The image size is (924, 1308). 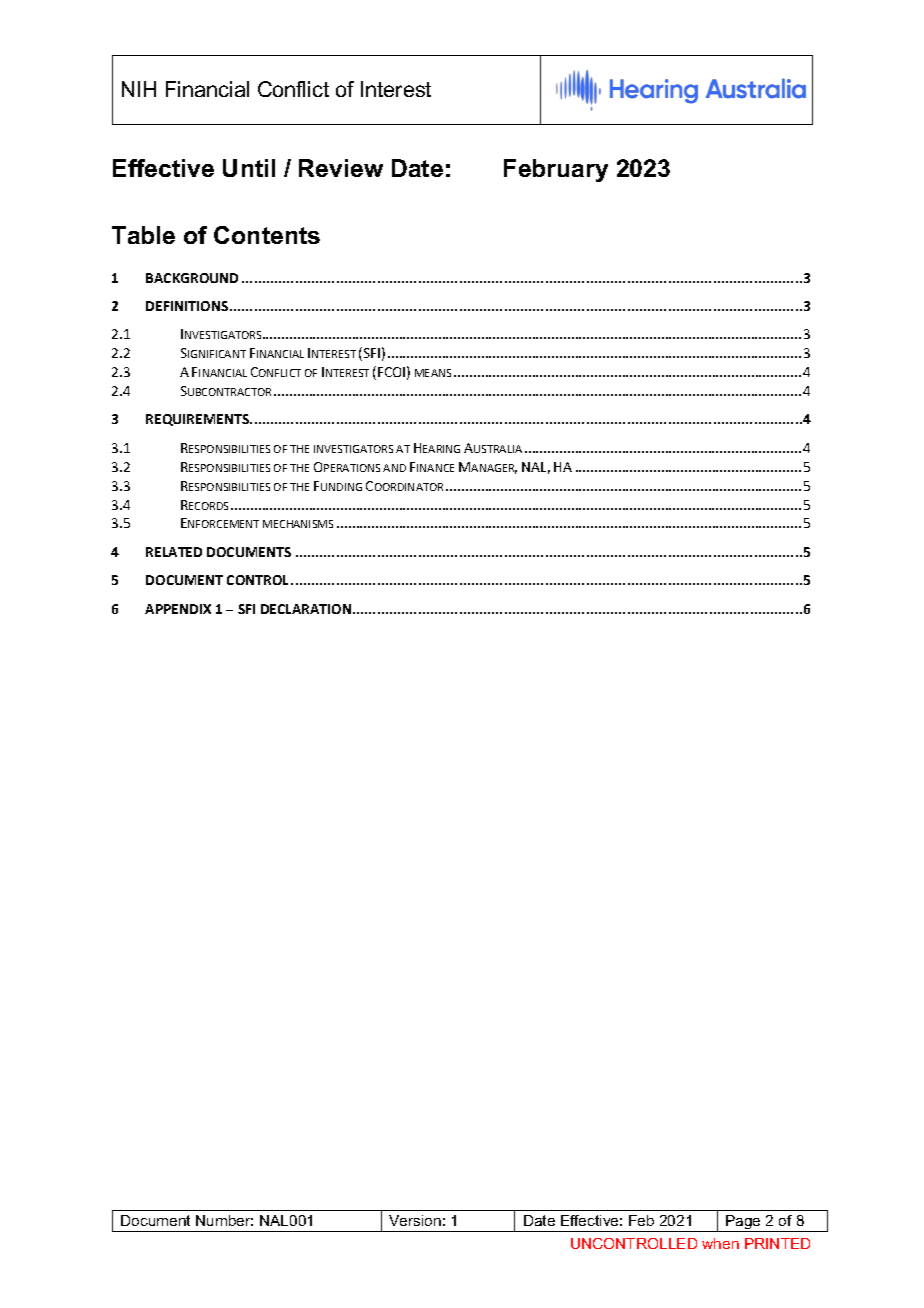 I want to click on MEANS, so click(x=433, y=373).
